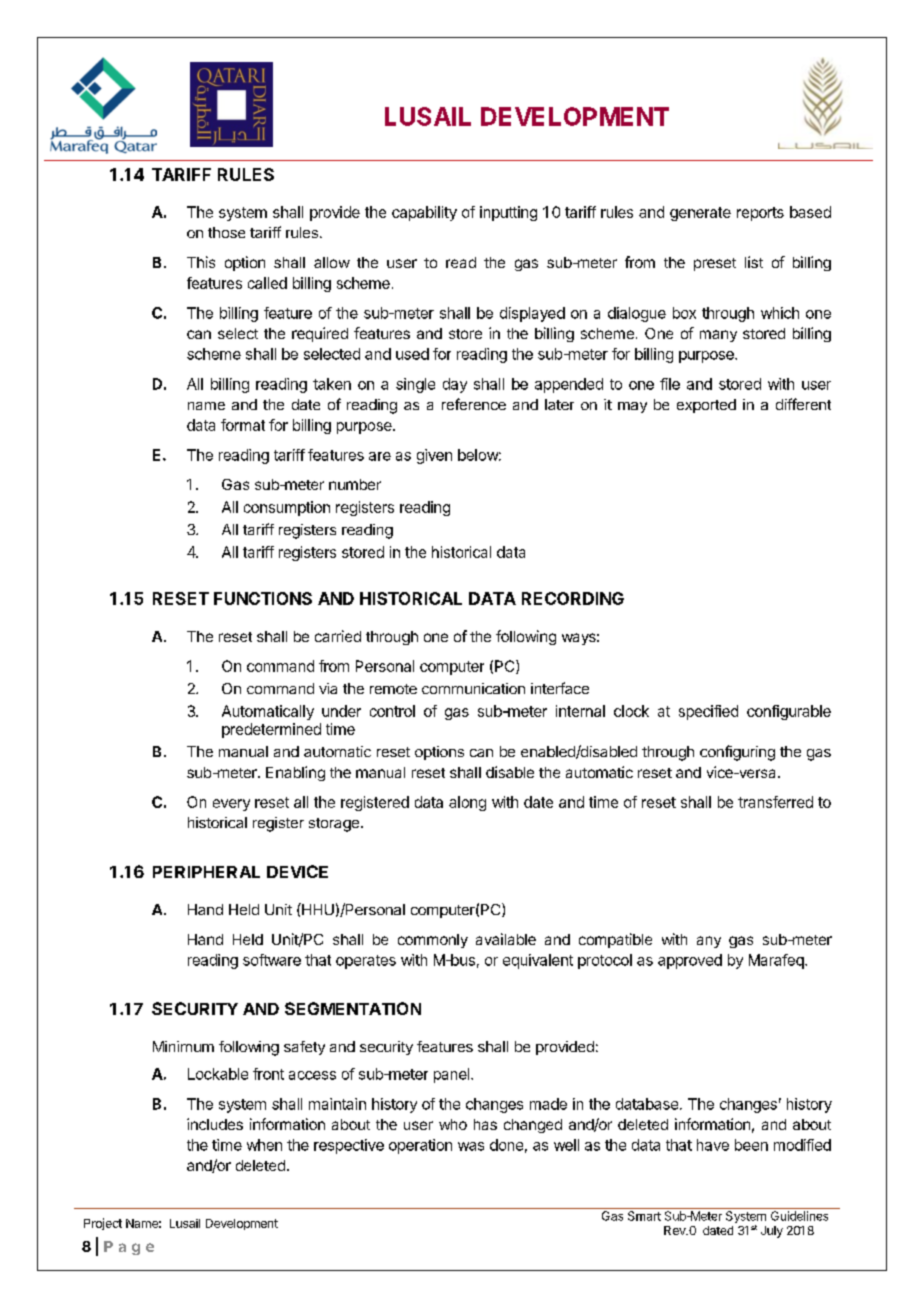 The height and width of the screenshot is (1308, 924). What do you see at coordinates (690, 961) in the screenshot?
I see `approved` at bounding box center [690, 961].
